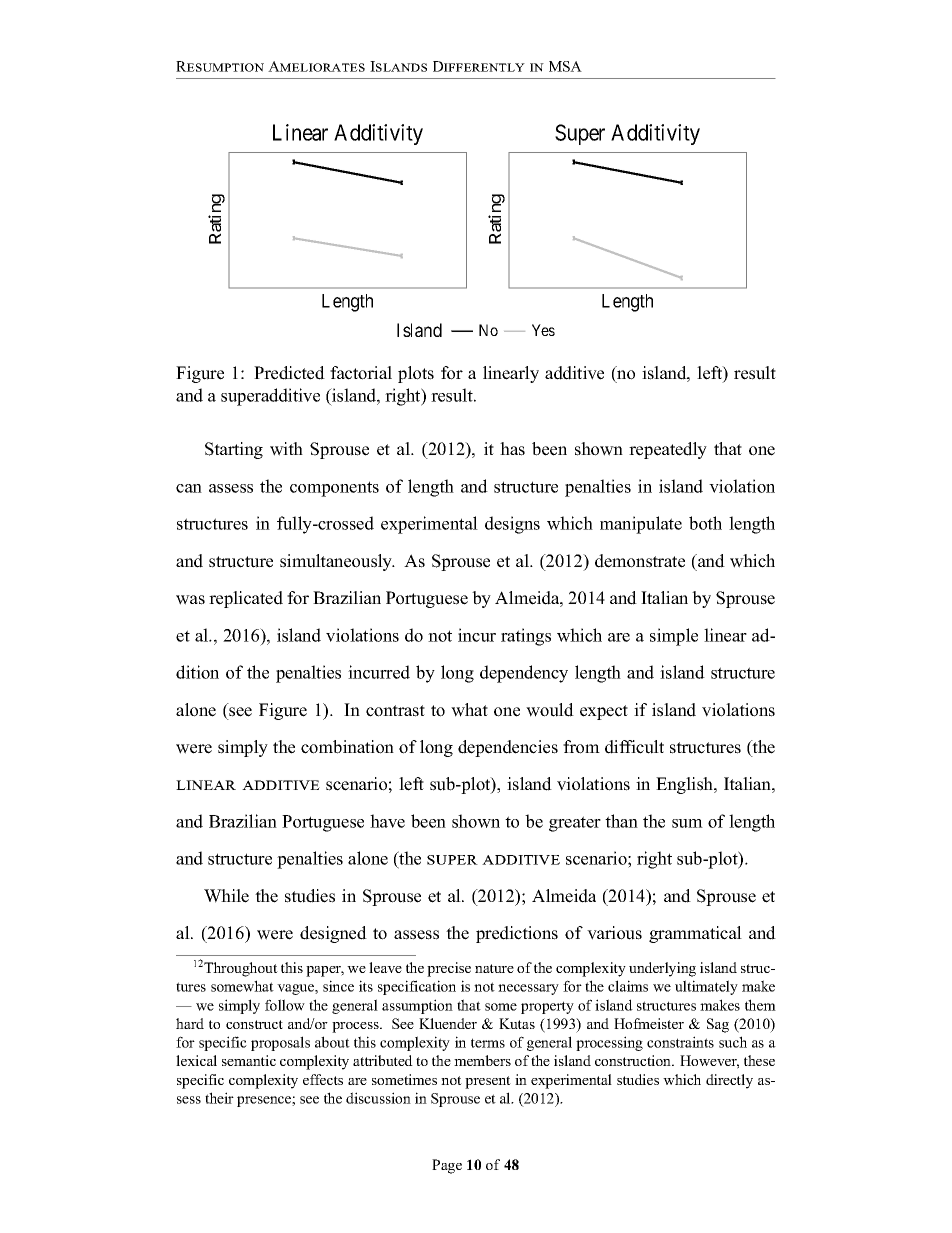 The image size is (952, 1233). What do you see at coordinates (524, 674) in the page?
I see `dependency` at bounding box center [524, 674].
